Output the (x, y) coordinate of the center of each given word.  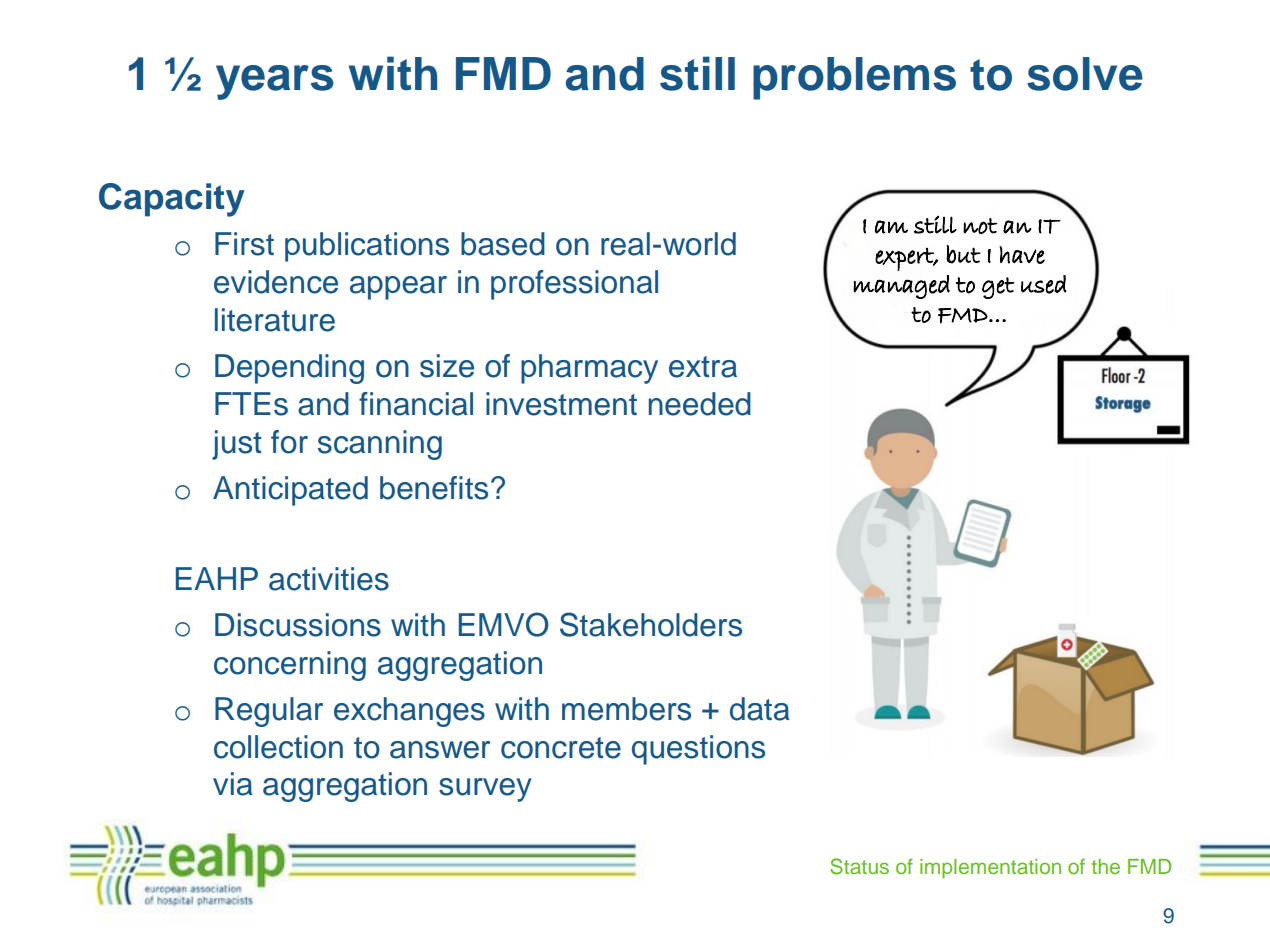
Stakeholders (651, 624)
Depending (289, 369)
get (998, 288)
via (233, 784)
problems (854, 78)
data (760, 709)
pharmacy (589, 369)
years (275, 82)
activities (329, 579)
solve (1085, 74)
